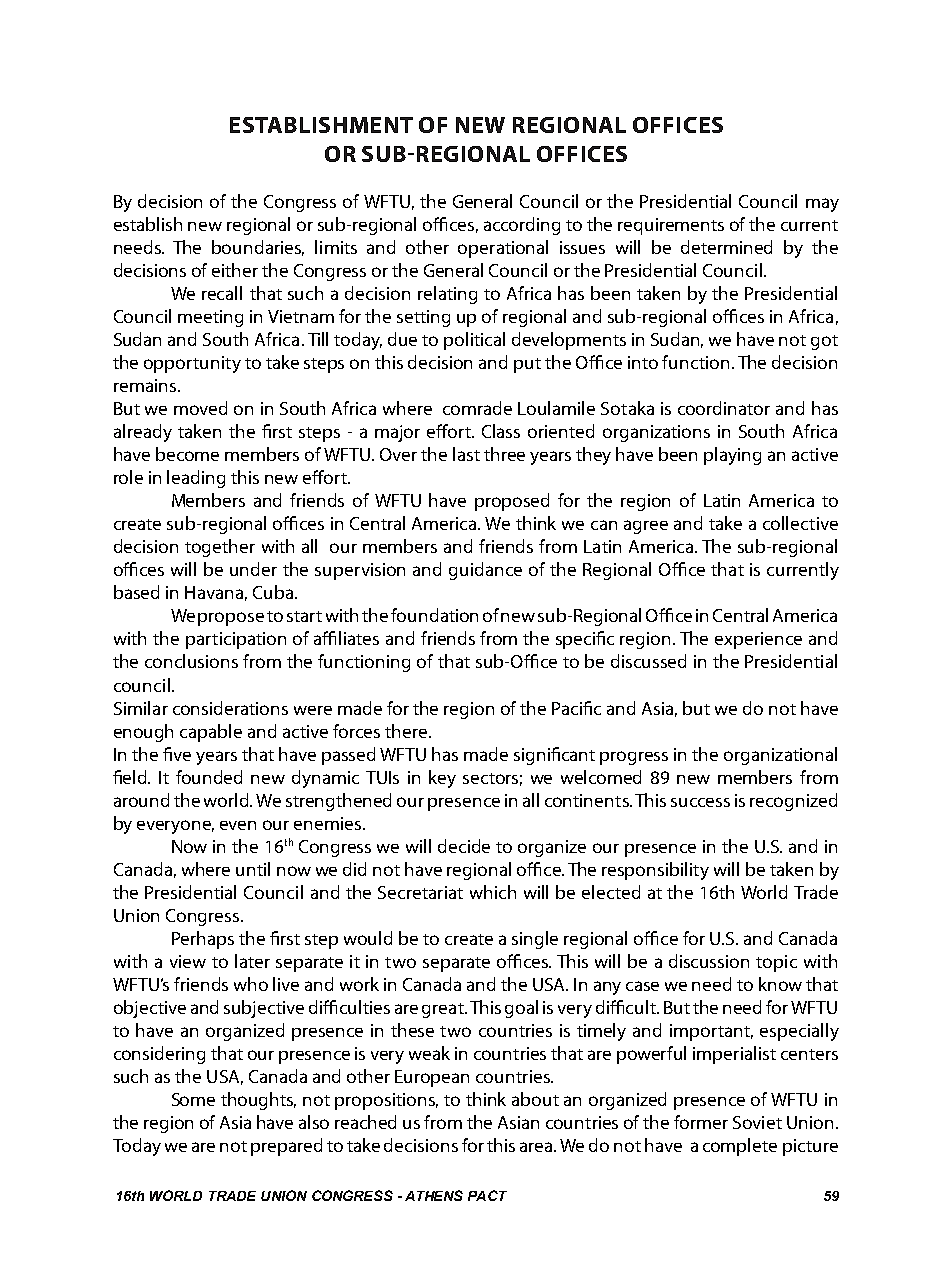 This image has height=1270, width=952. What do you see at coordinates (286, 1147) in the image?
I see `prepared` at bounding box center [286, 1147].
